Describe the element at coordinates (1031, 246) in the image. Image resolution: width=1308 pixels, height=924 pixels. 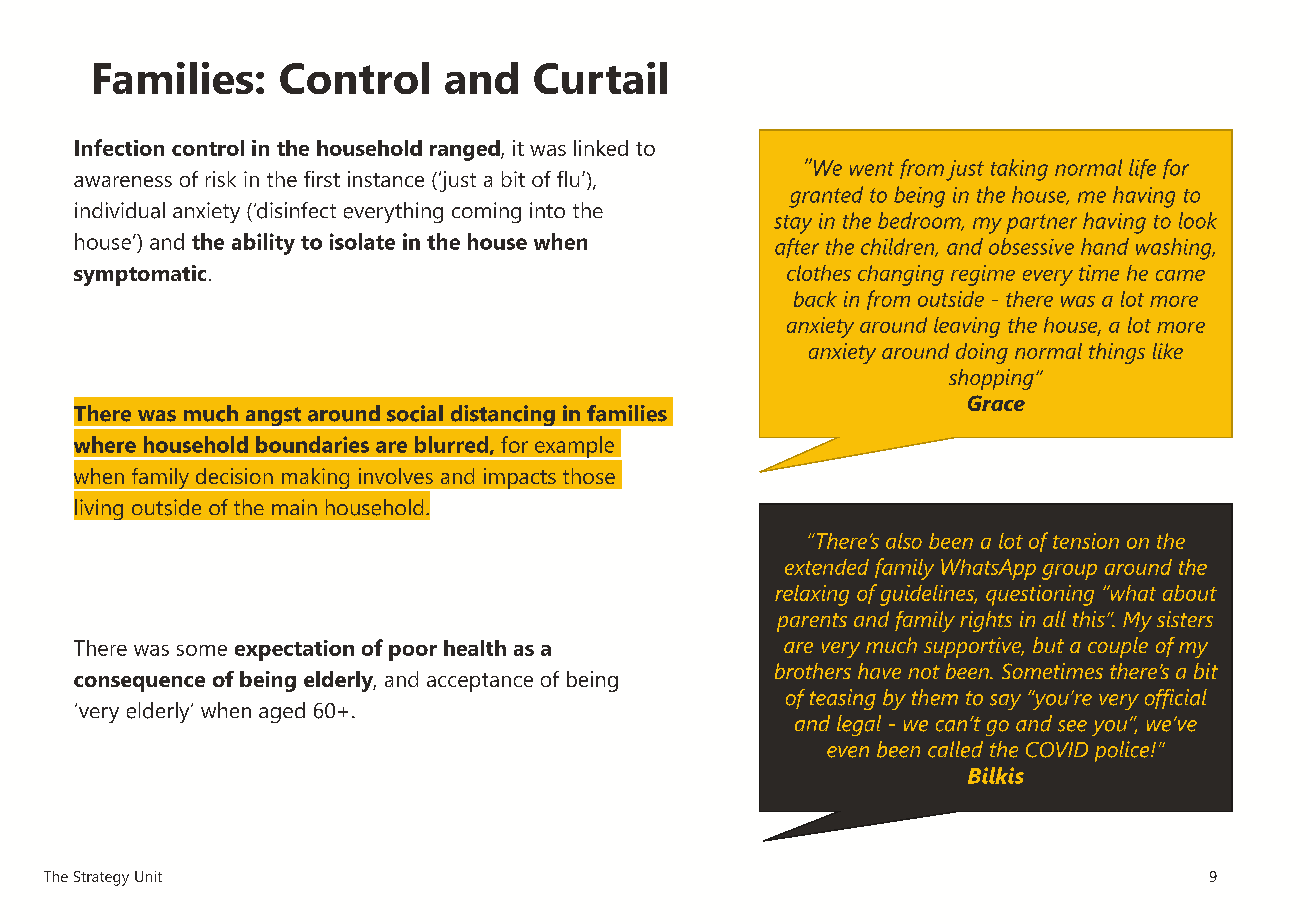
I see `obsessive` at that location.
